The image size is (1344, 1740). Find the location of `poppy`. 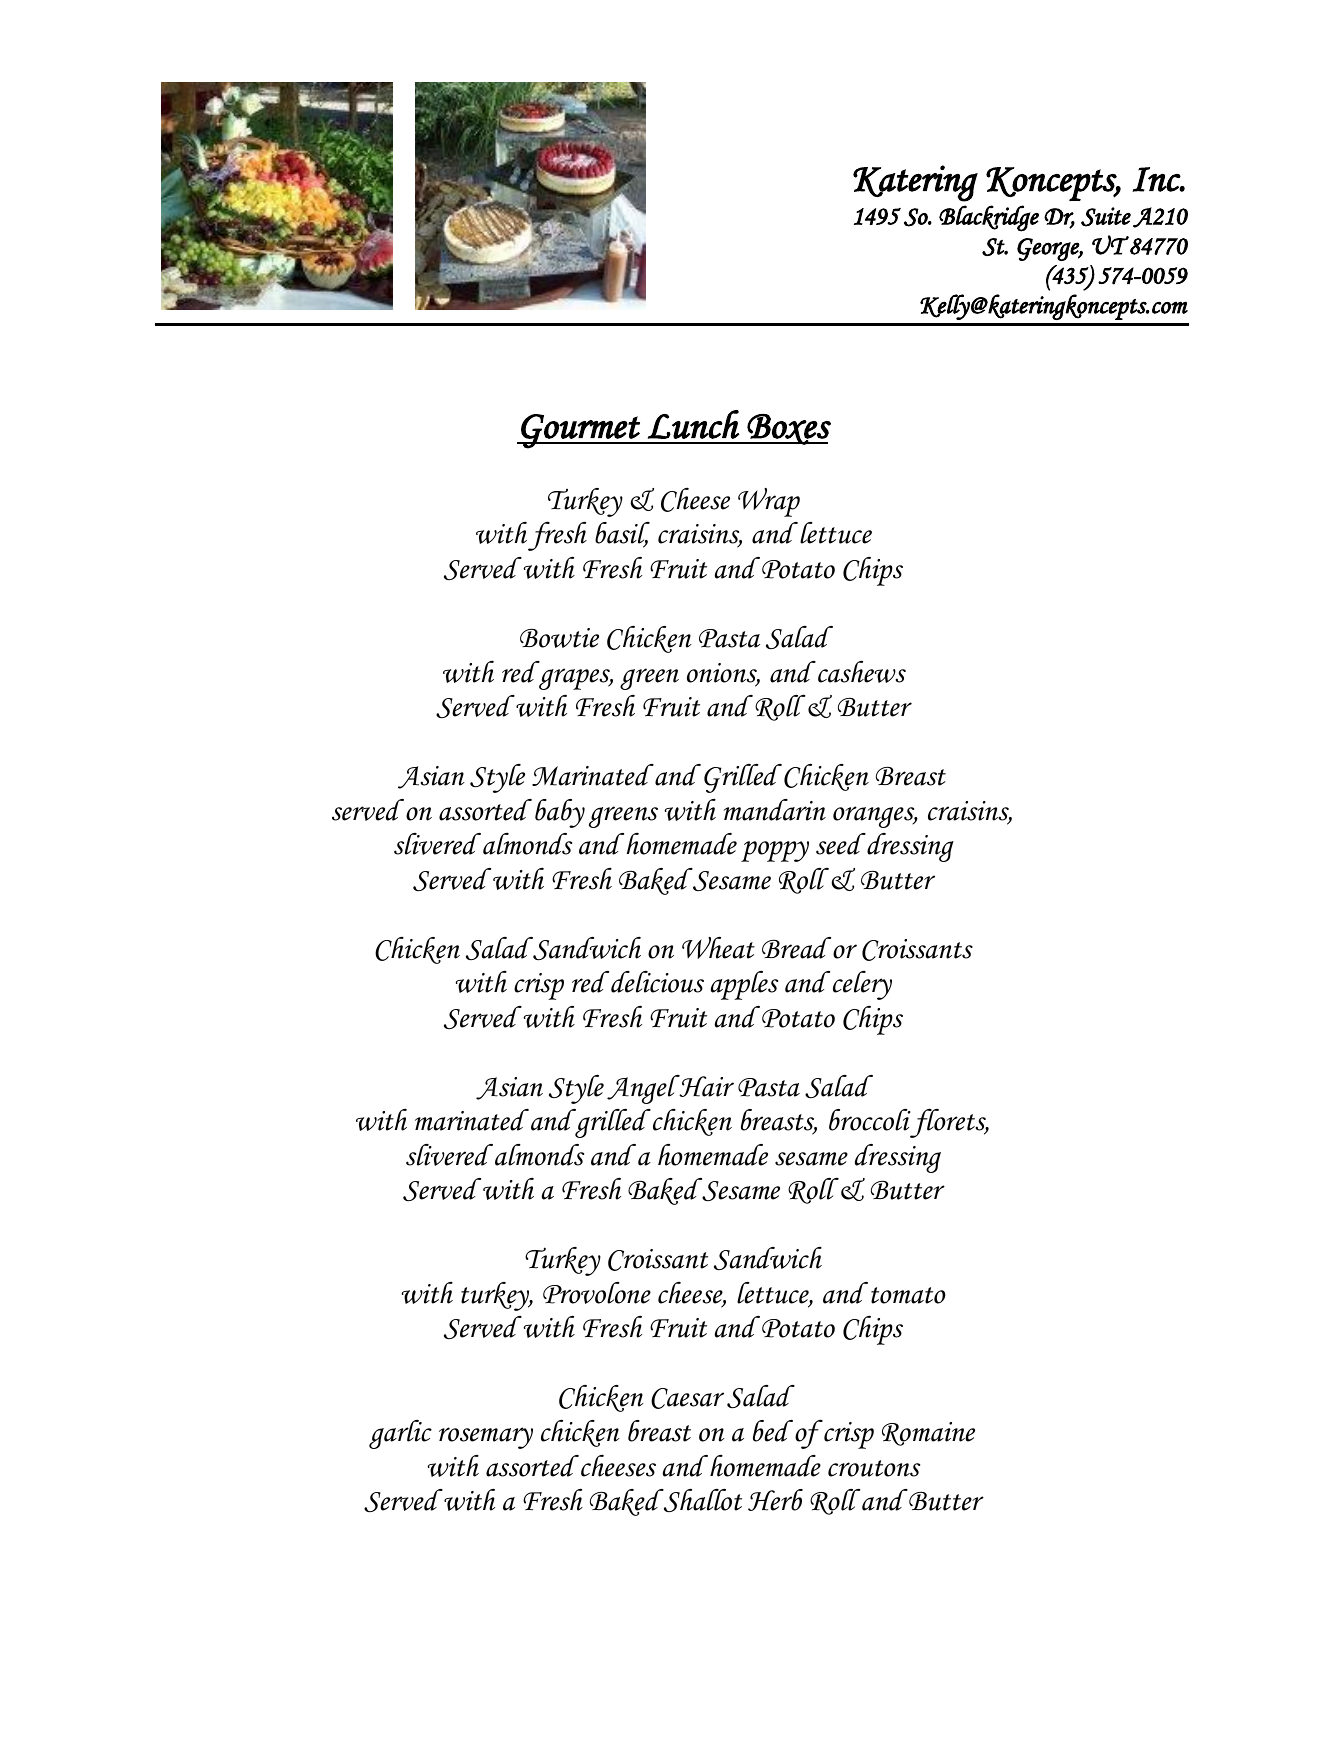

poppy is located at coordinates (775, 851).
